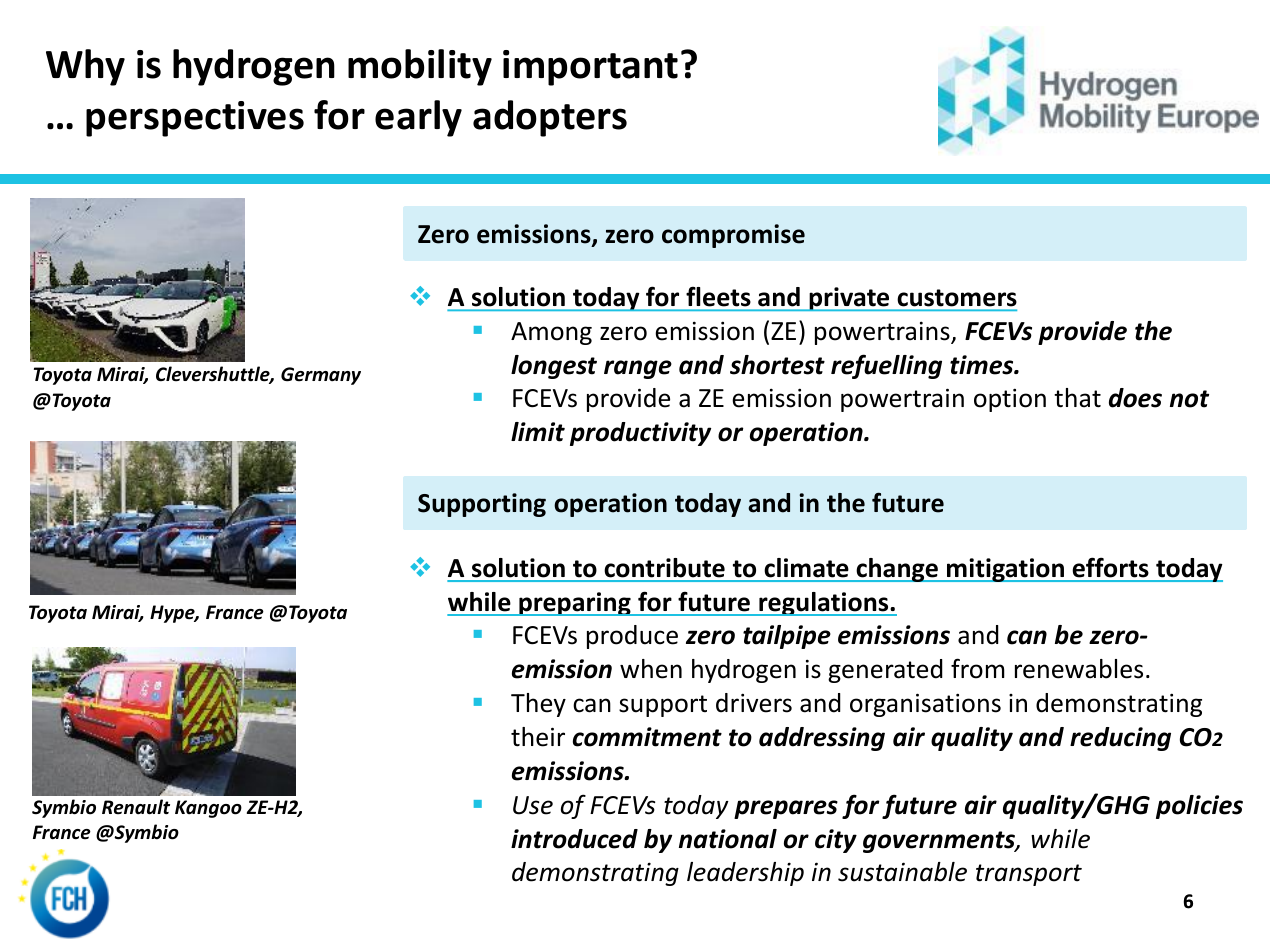  Describe the element at coordinates (1029, 875) in the image. I see `transport` at that location.
